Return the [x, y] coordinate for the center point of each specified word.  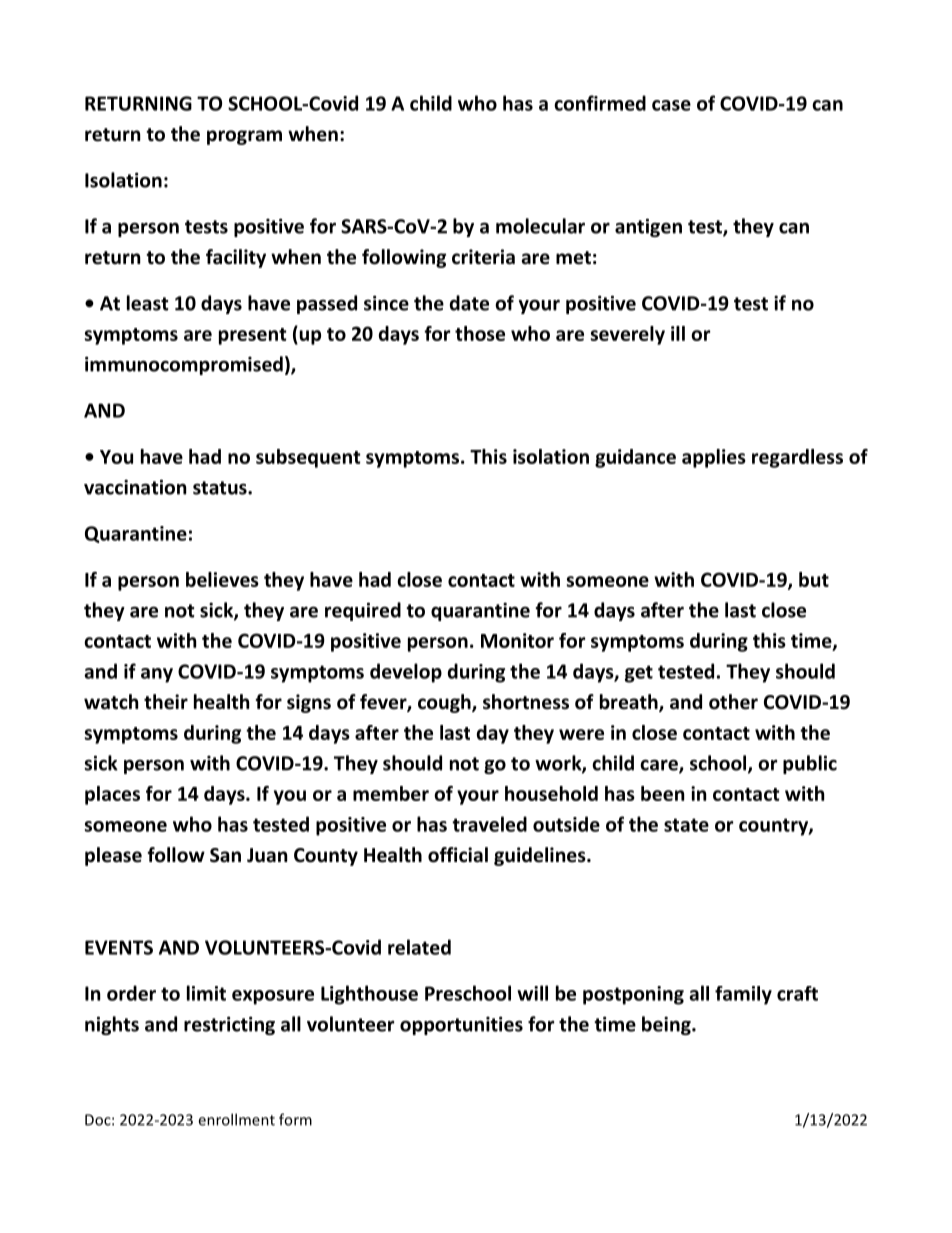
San [225, 855]
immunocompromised [184, 365]
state [686, 825]
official [458, 855]
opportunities [461, 1025]
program [244, 137]
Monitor [517, 640]
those [480, 333]
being [667, 1025]
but [814, 579]
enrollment [236, 1119]
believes [222, 579]
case [671, 105]
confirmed [600, 103]
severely [628, 335]
